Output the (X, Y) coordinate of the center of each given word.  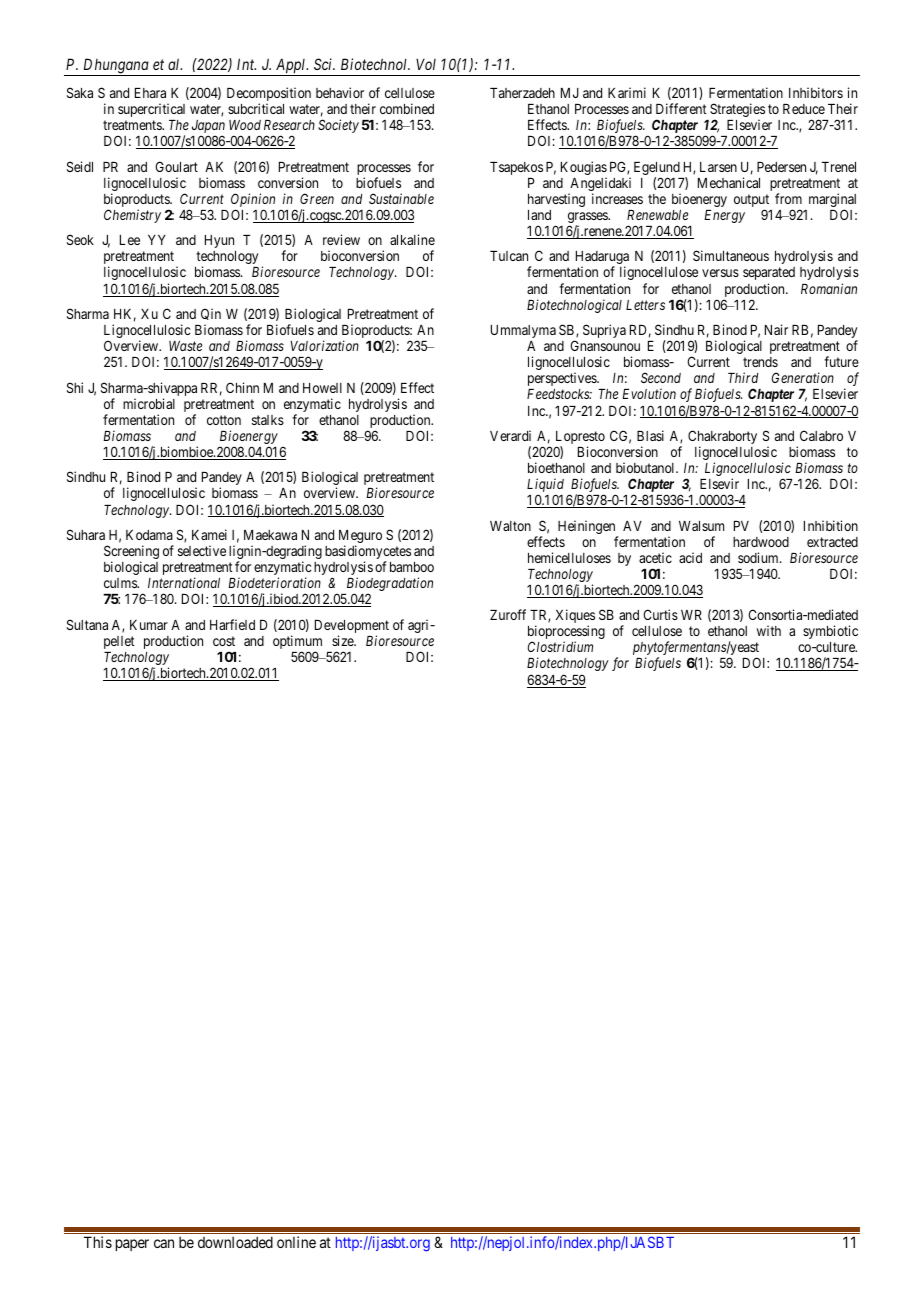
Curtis (660, 614)
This (98, 1242)
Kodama (149, 535)
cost (224, 641)
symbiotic (830, 632)
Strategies (737, 111)
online (296, 1242)
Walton (510, 526)
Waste (185, 346)
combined (407, 108)
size (344, 640)
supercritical (151, 110)
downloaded (235, 1242)
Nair (776, 329)
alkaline (412, 239)
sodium (759, 557)
